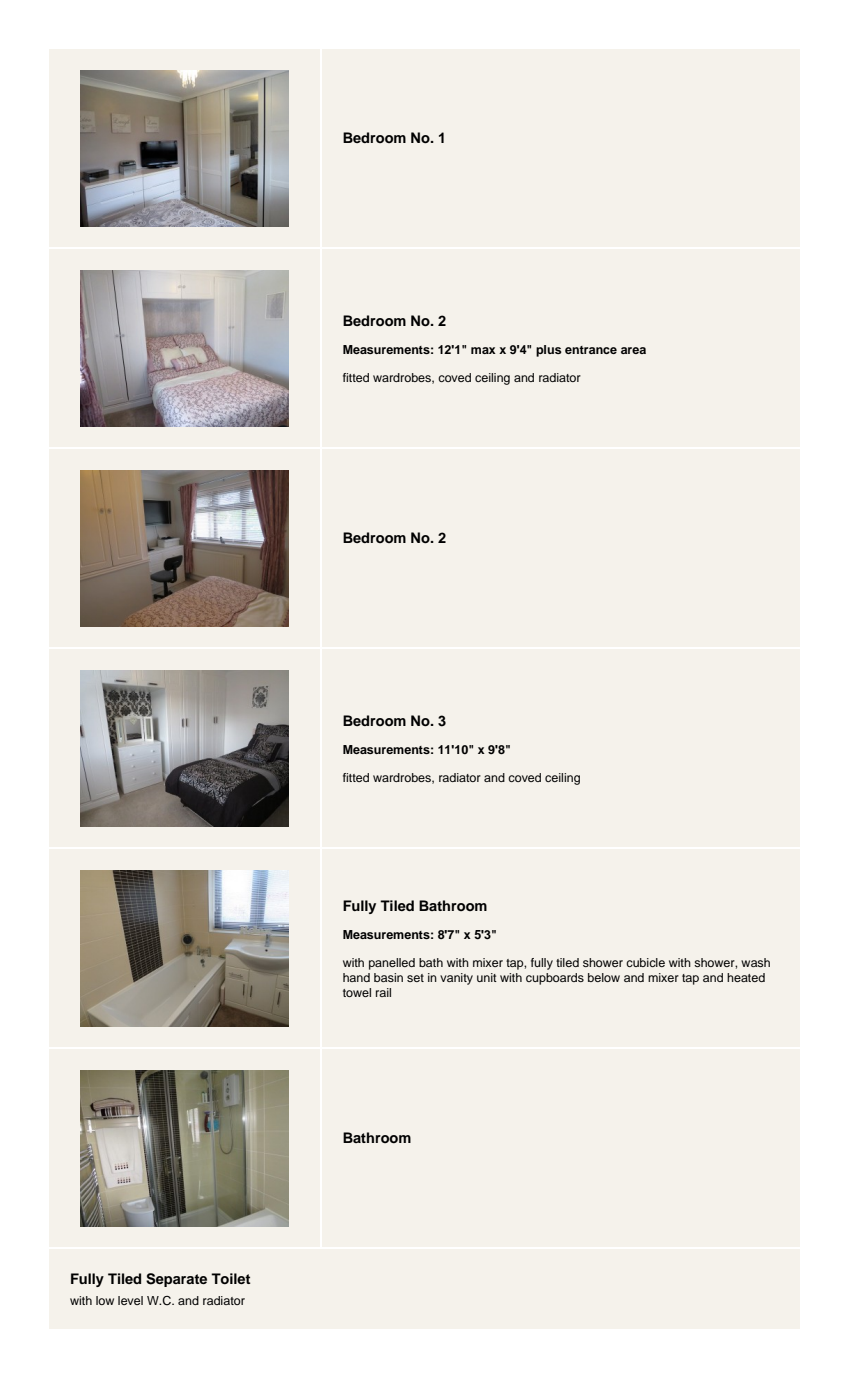 The image size is (849, 1400). Describe the element at coordinates (456, 979) in the document. I see `vanity` at that location.
